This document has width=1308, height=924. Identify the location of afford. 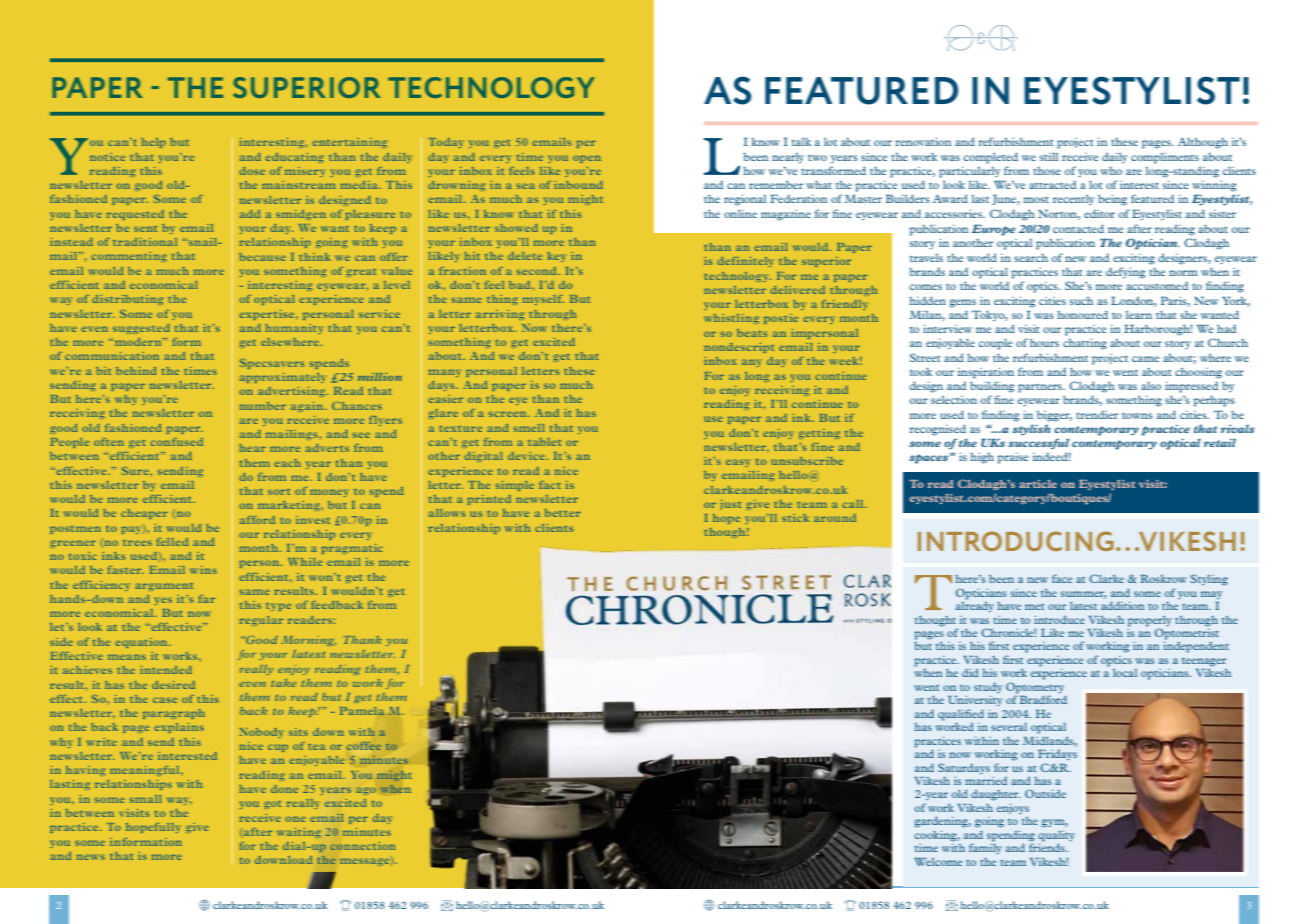
(257, 520).
